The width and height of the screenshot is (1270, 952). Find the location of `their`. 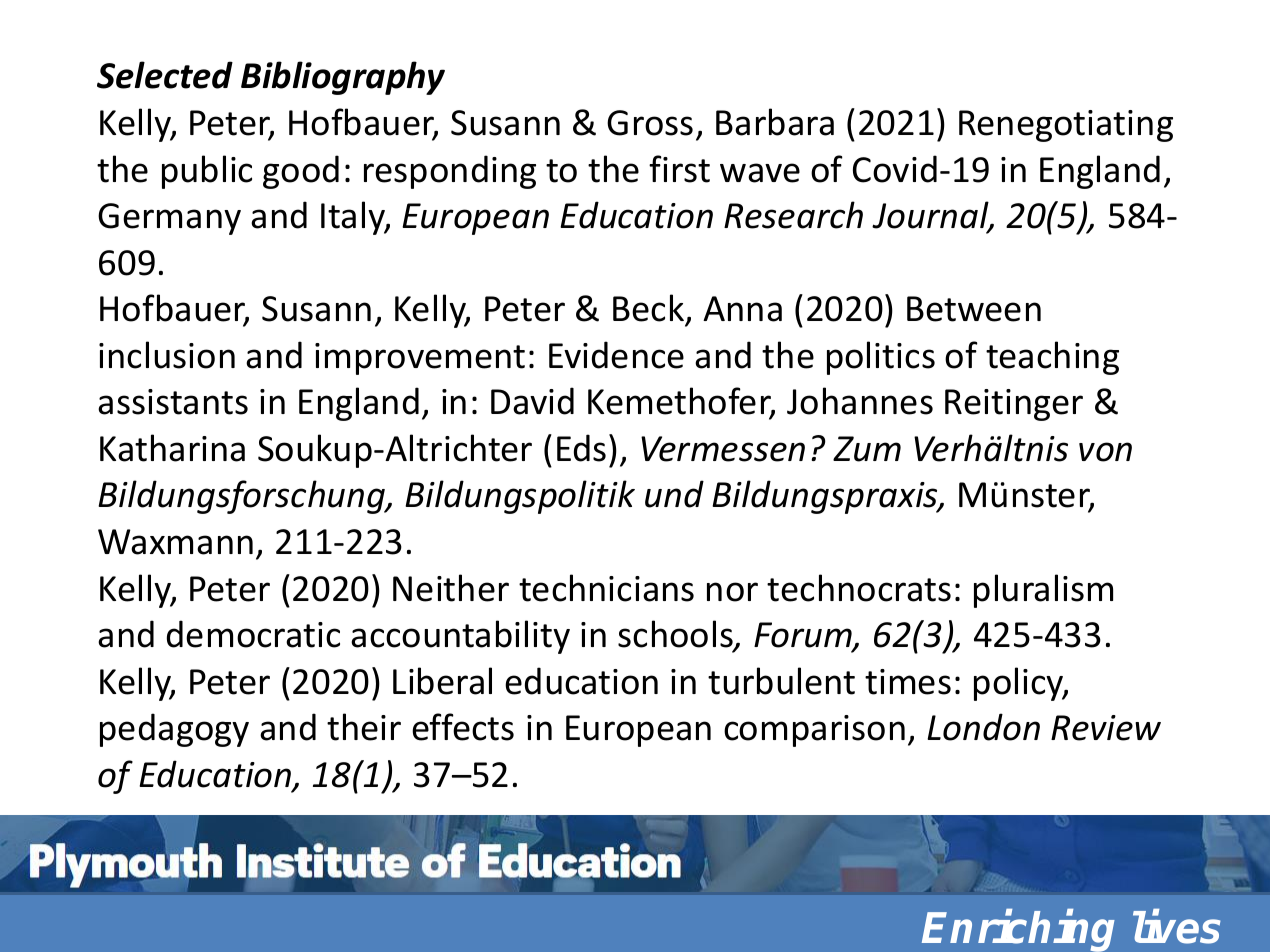

their is located at coordinates (364, 727).
